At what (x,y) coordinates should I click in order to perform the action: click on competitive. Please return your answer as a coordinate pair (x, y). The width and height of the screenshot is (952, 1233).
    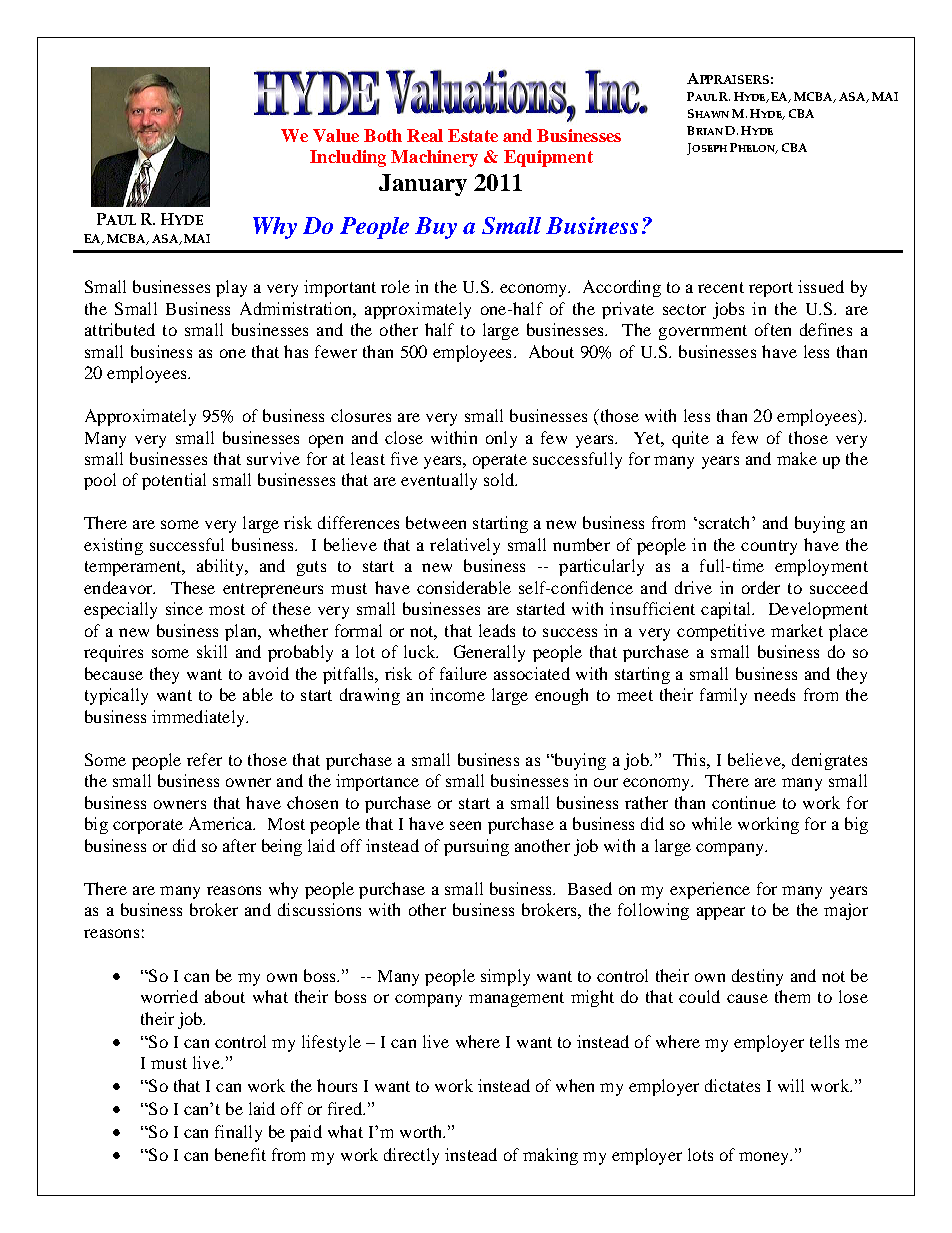
    Looking at the image, I should click on (721, 632).
